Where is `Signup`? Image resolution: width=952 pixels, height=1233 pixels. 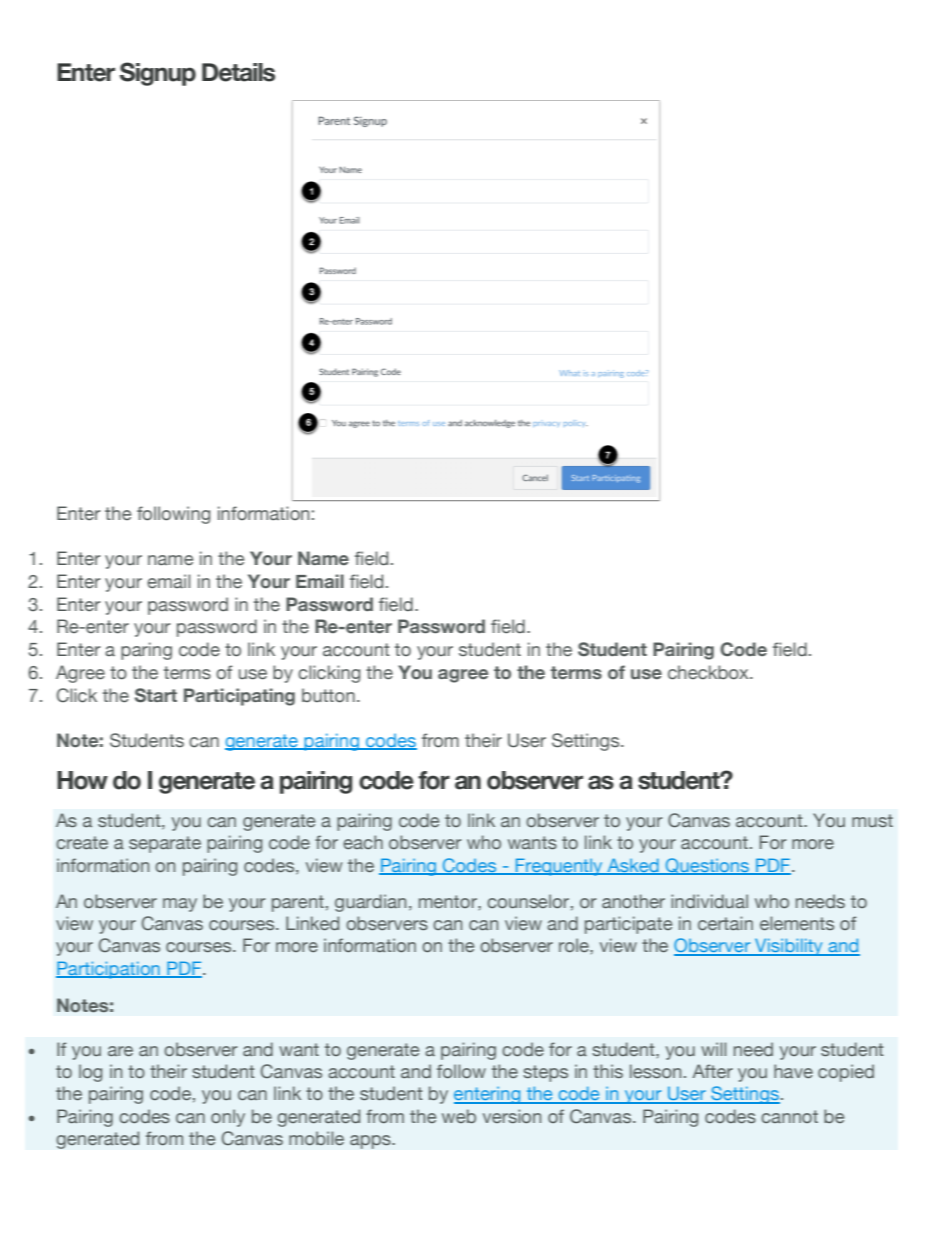
Signup is located at coordinates (158, 74).
